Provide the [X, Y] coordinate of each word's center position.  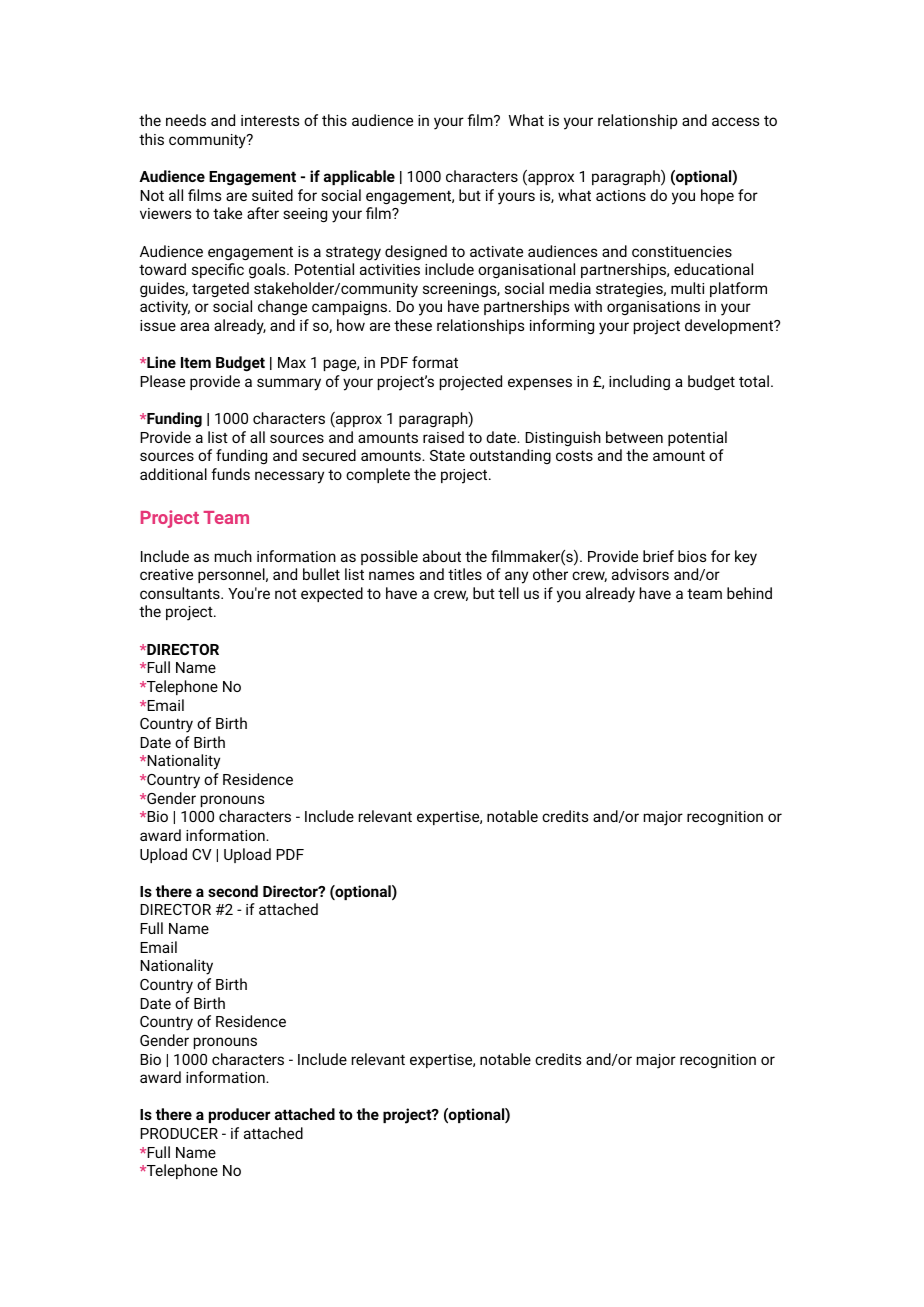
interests [270, 120]
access [735, 121]
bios [692, 556]
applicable [359, 177]
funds [230, 474]
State [447, 455]
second [233, 891]
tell [508, 593]
